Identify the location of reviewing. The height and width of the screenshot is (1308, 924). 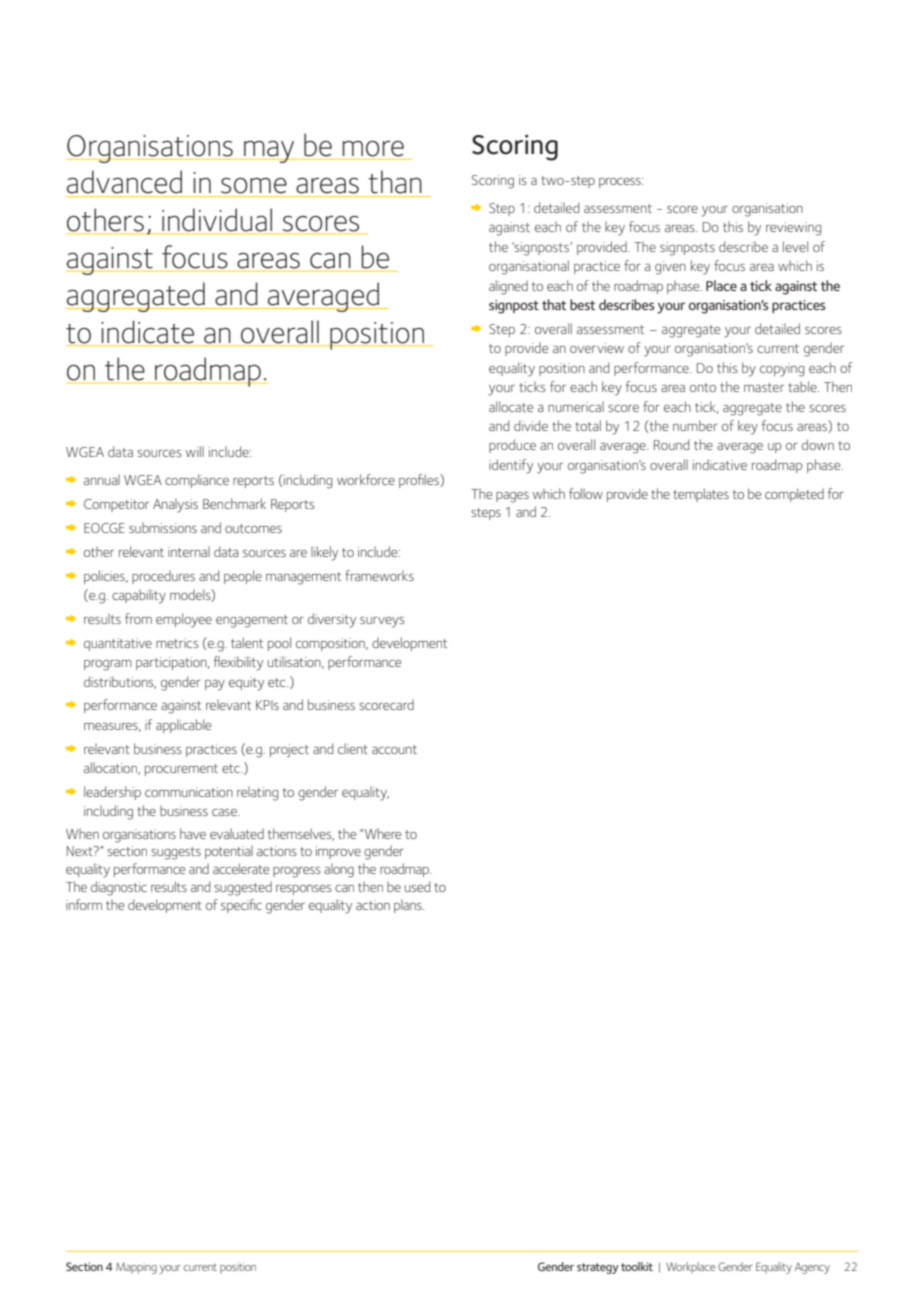
(793, 229).
